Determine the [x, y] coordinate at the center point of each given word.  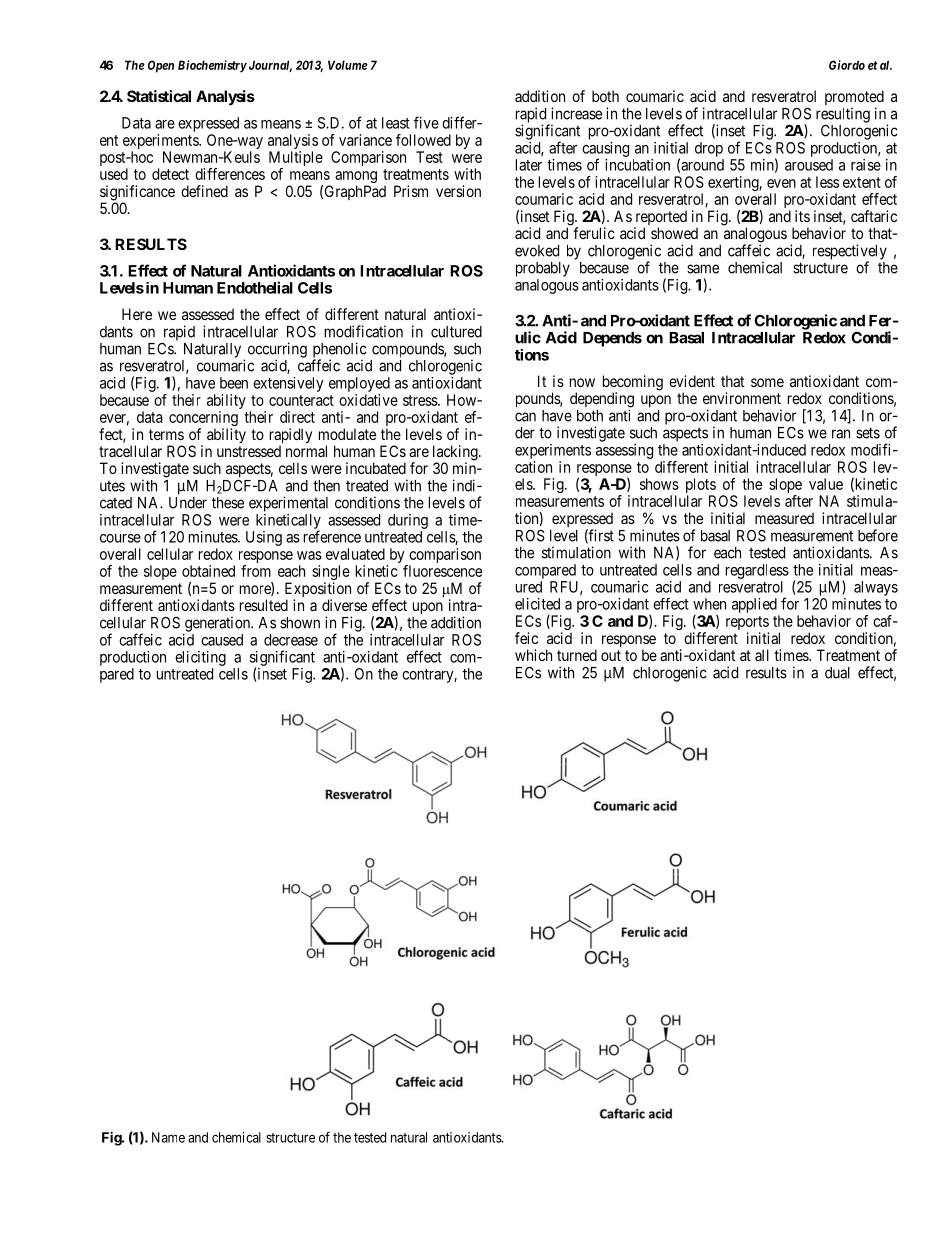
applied [754, 605]
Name [168, 1137]
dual [837, 673]
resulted [264, 605]
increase [576, 113]
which [533, 655]
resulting [843, 116]
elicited [537, 604]
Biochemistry [212, 66]
